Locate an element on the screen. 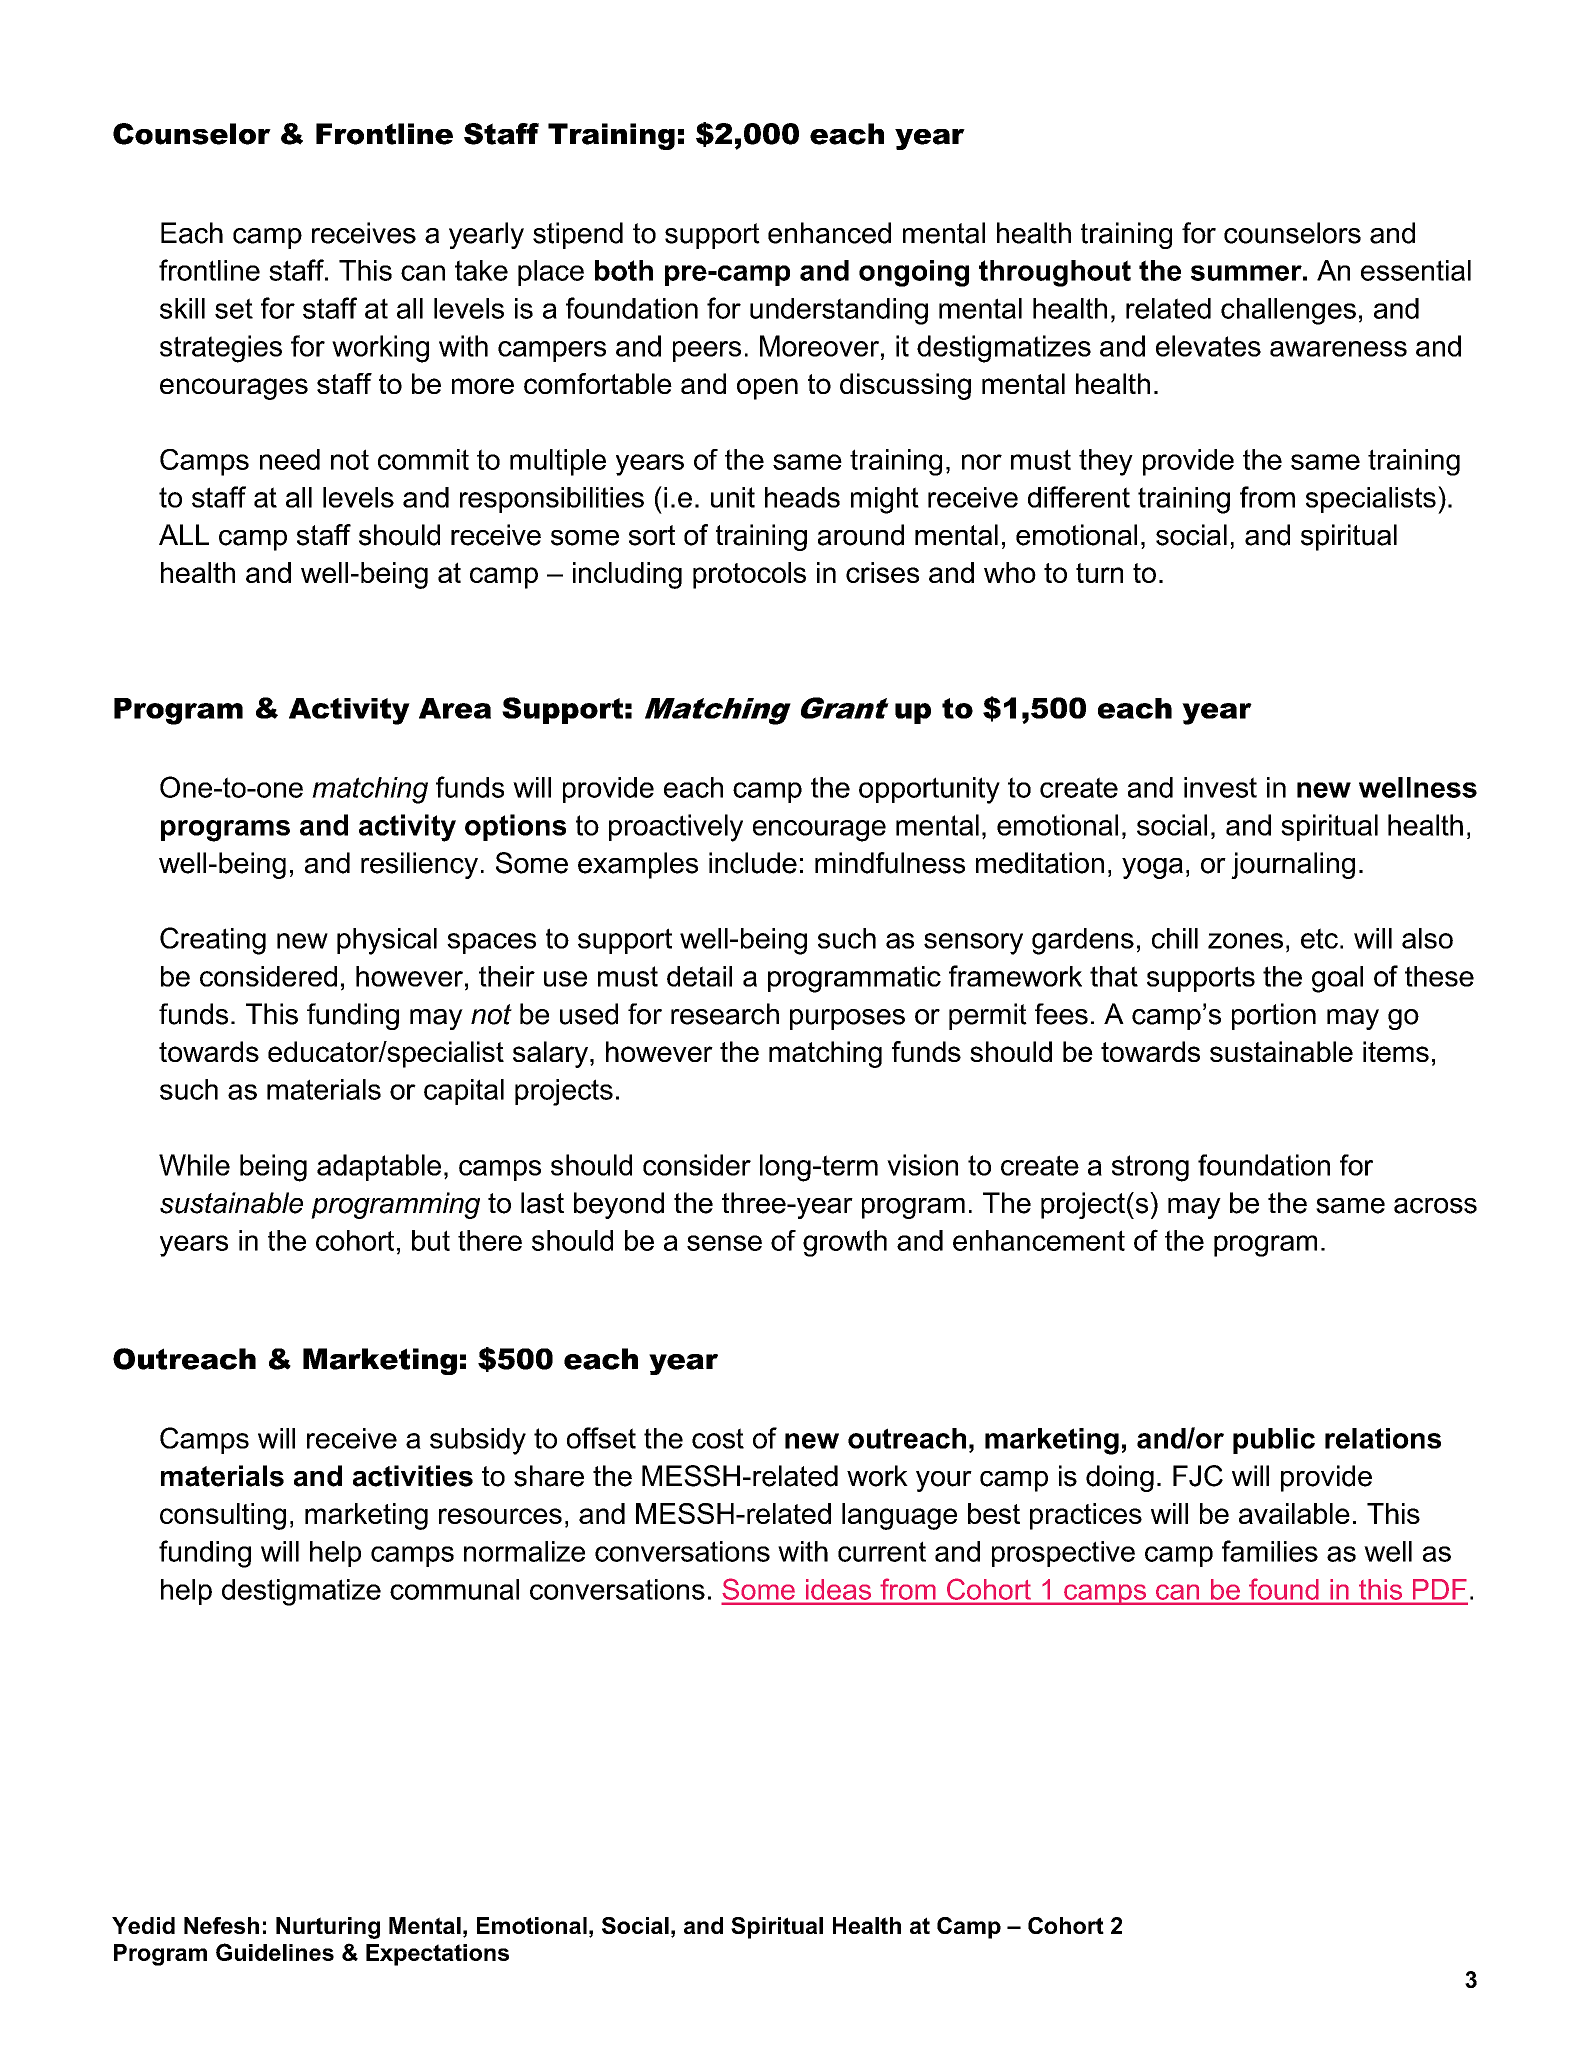 The image size is (1590, 2057). journaling is located at coordinates (1293, 865).
